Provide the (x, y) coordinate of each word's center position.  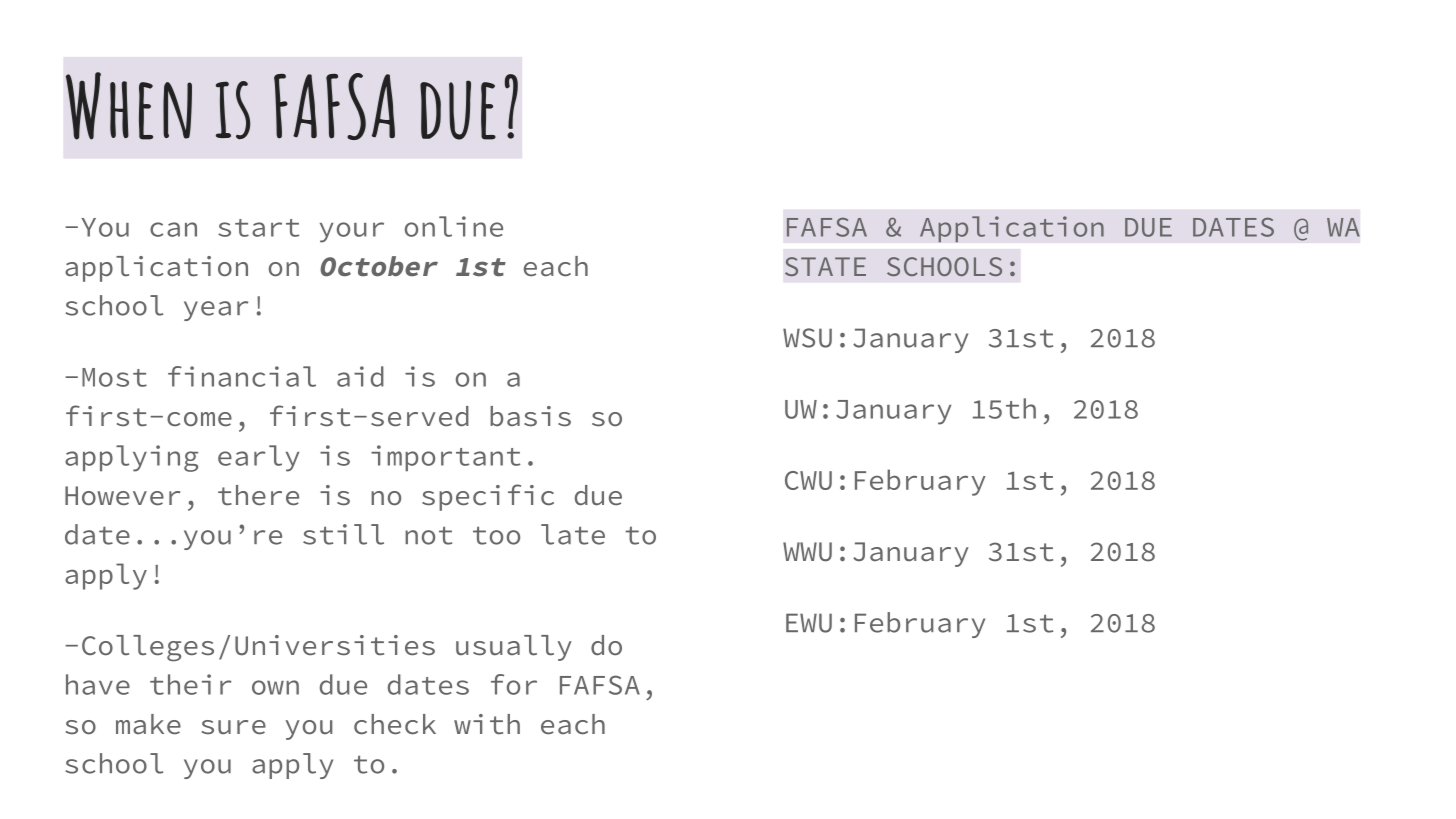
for (514, 684)
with (487, 724)
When (129, 106)
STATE (825, 266)
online (454, 226)
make (148, 724)
